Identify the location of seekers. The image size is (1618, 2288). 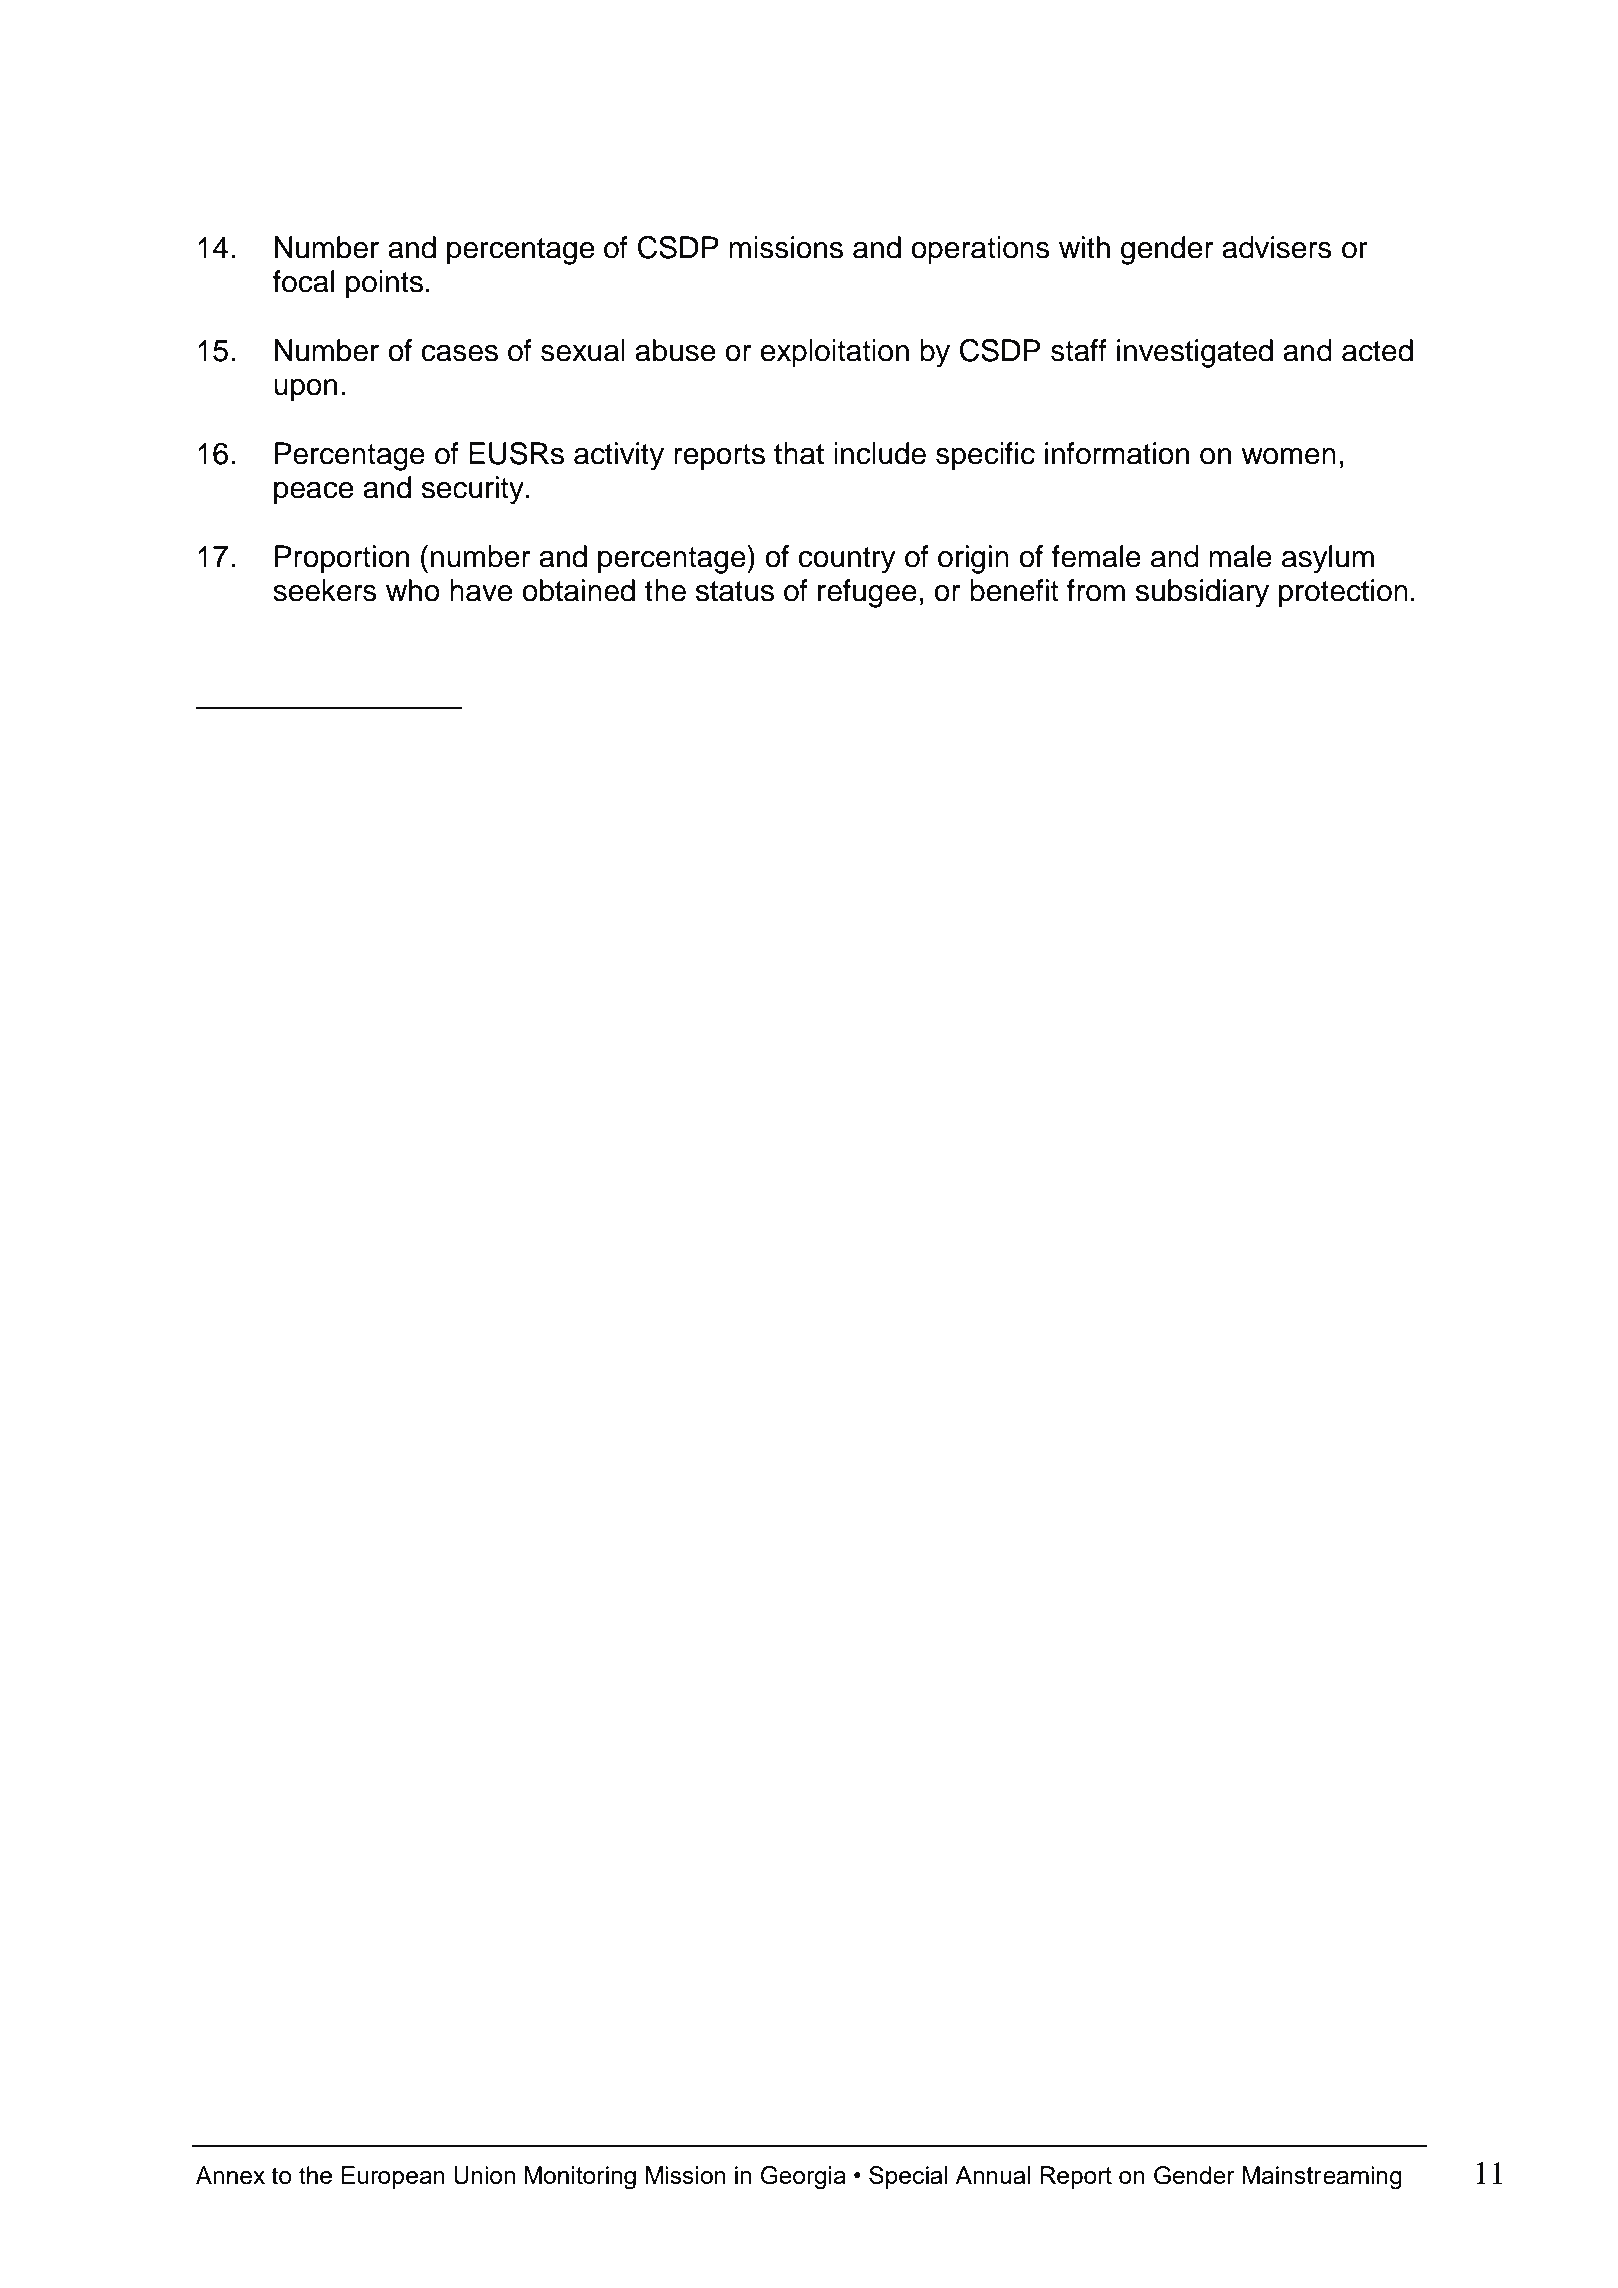
(325, 590).
